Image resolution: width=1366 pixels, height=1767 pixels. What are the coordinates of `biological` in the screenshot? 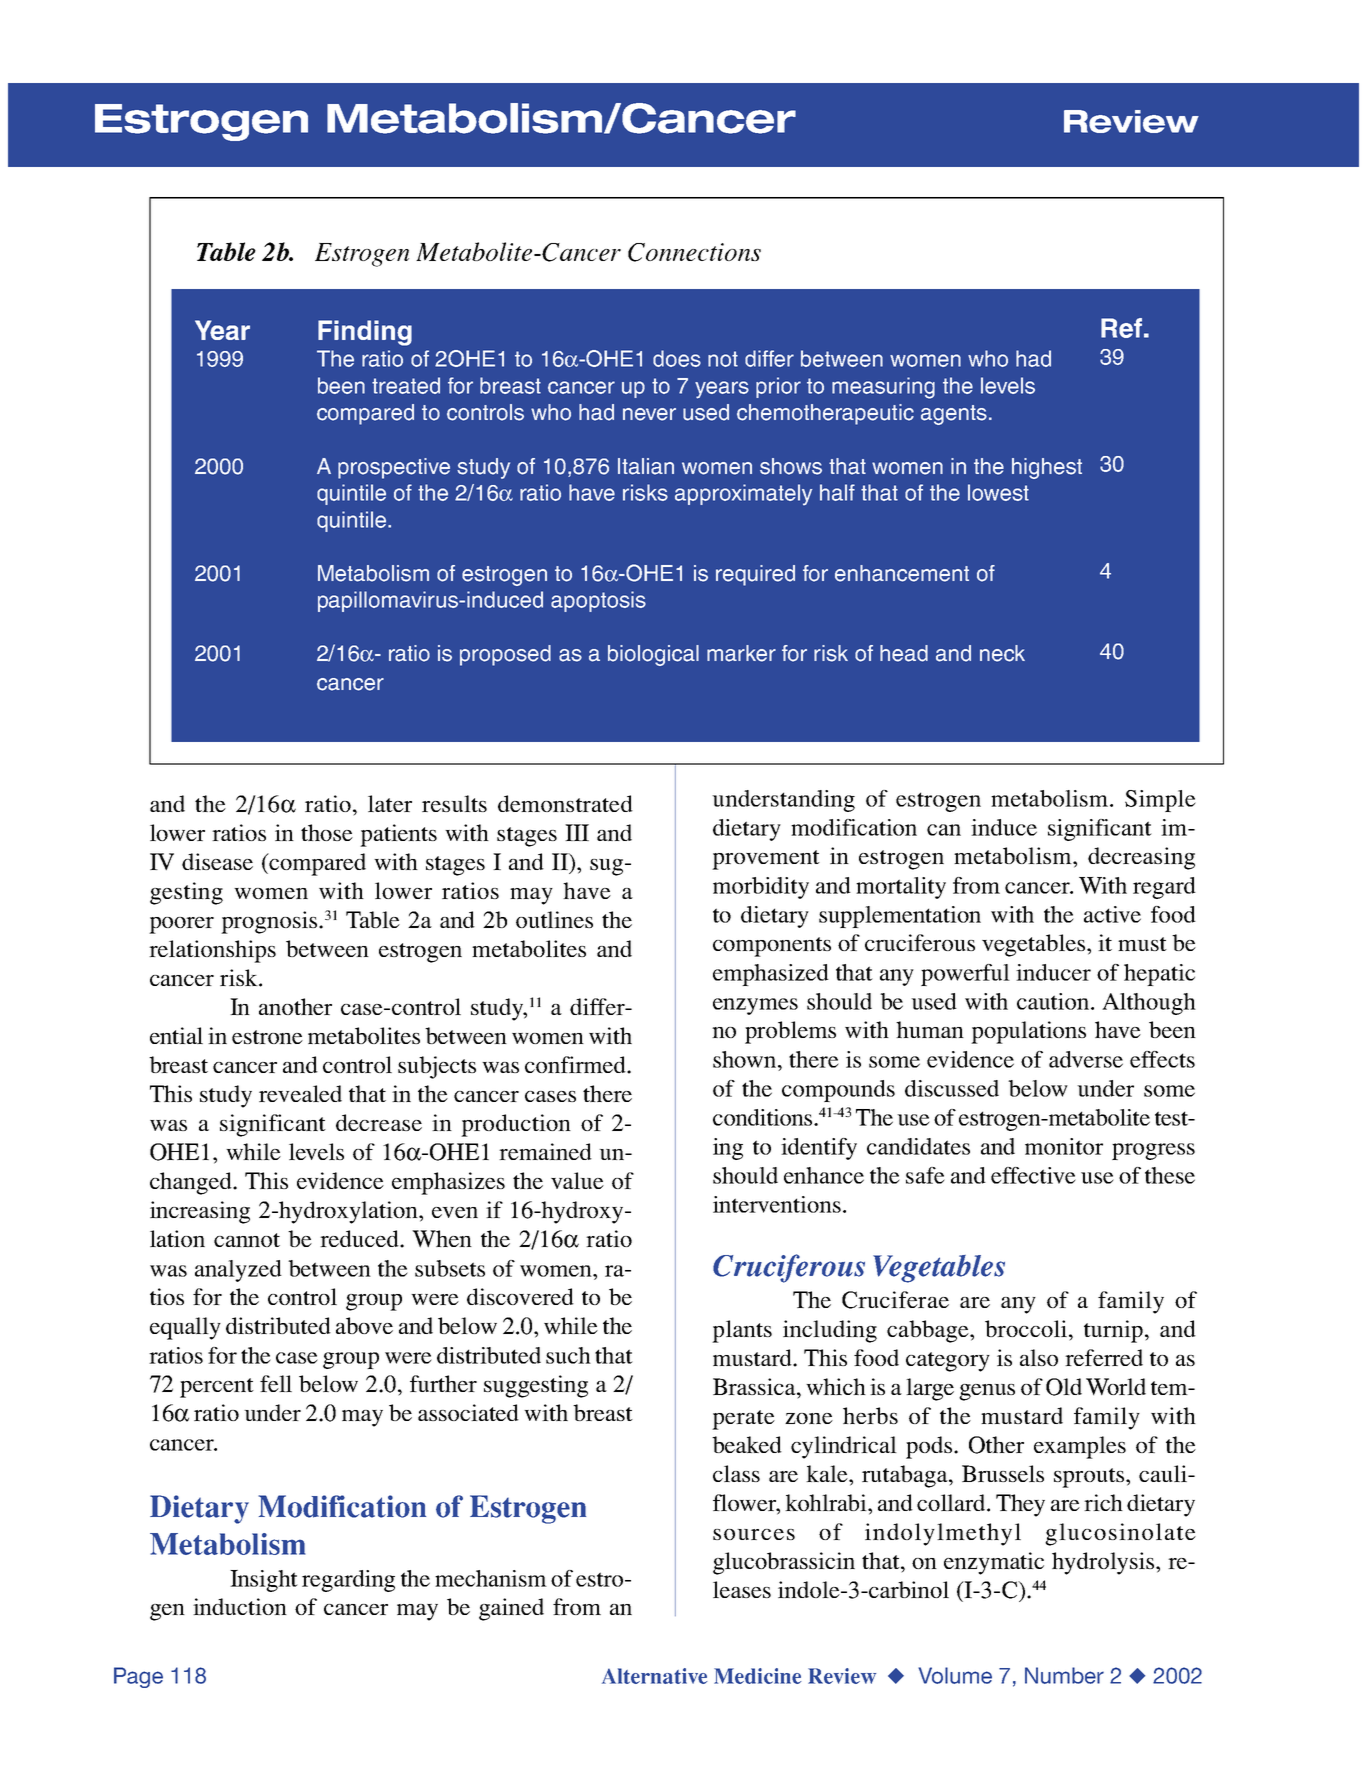 It's located at (653, 655).
